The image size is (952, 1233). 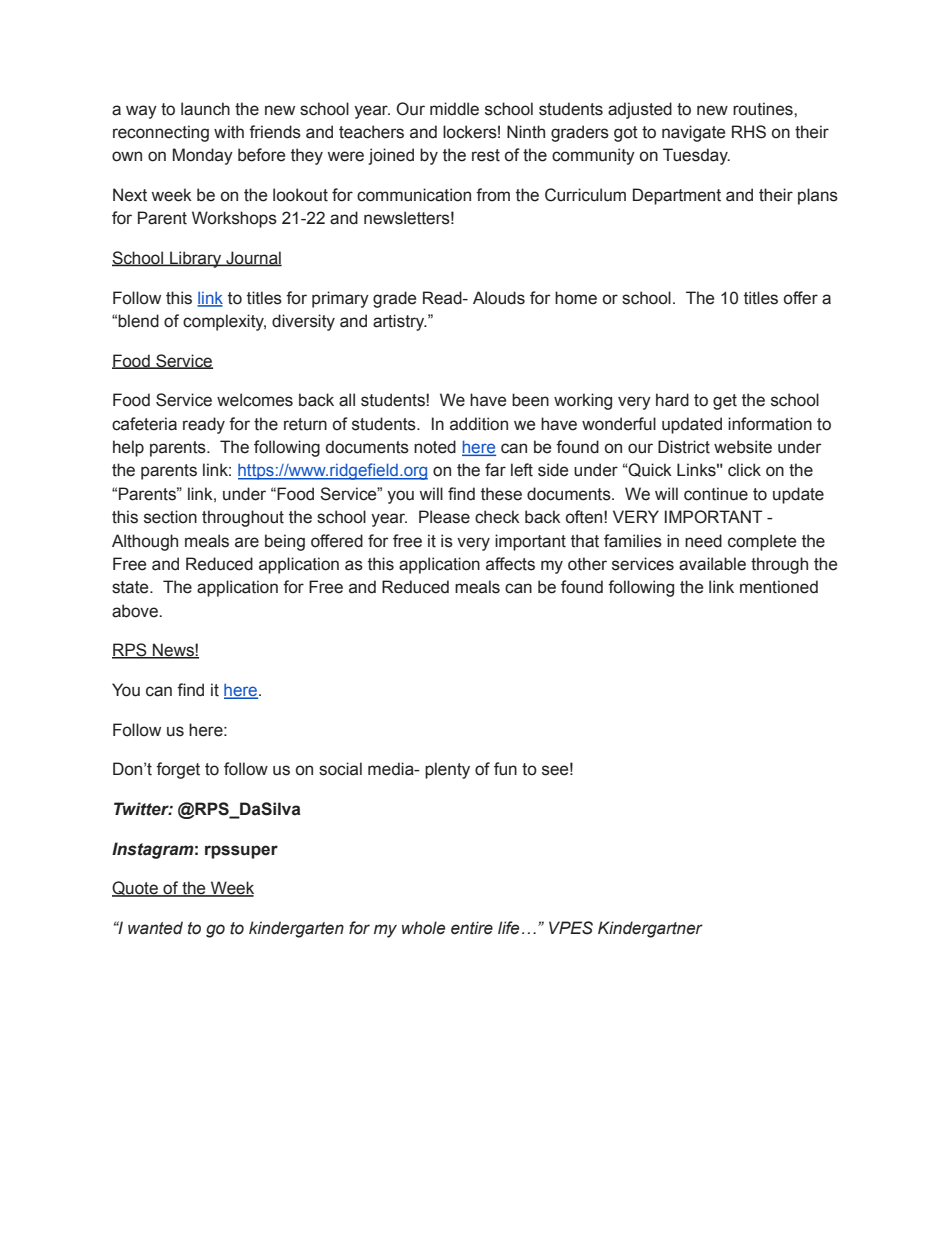 What do you see at coordinates (672, 400) in the page?
I see `hard` at bounding box center [672, 400].
